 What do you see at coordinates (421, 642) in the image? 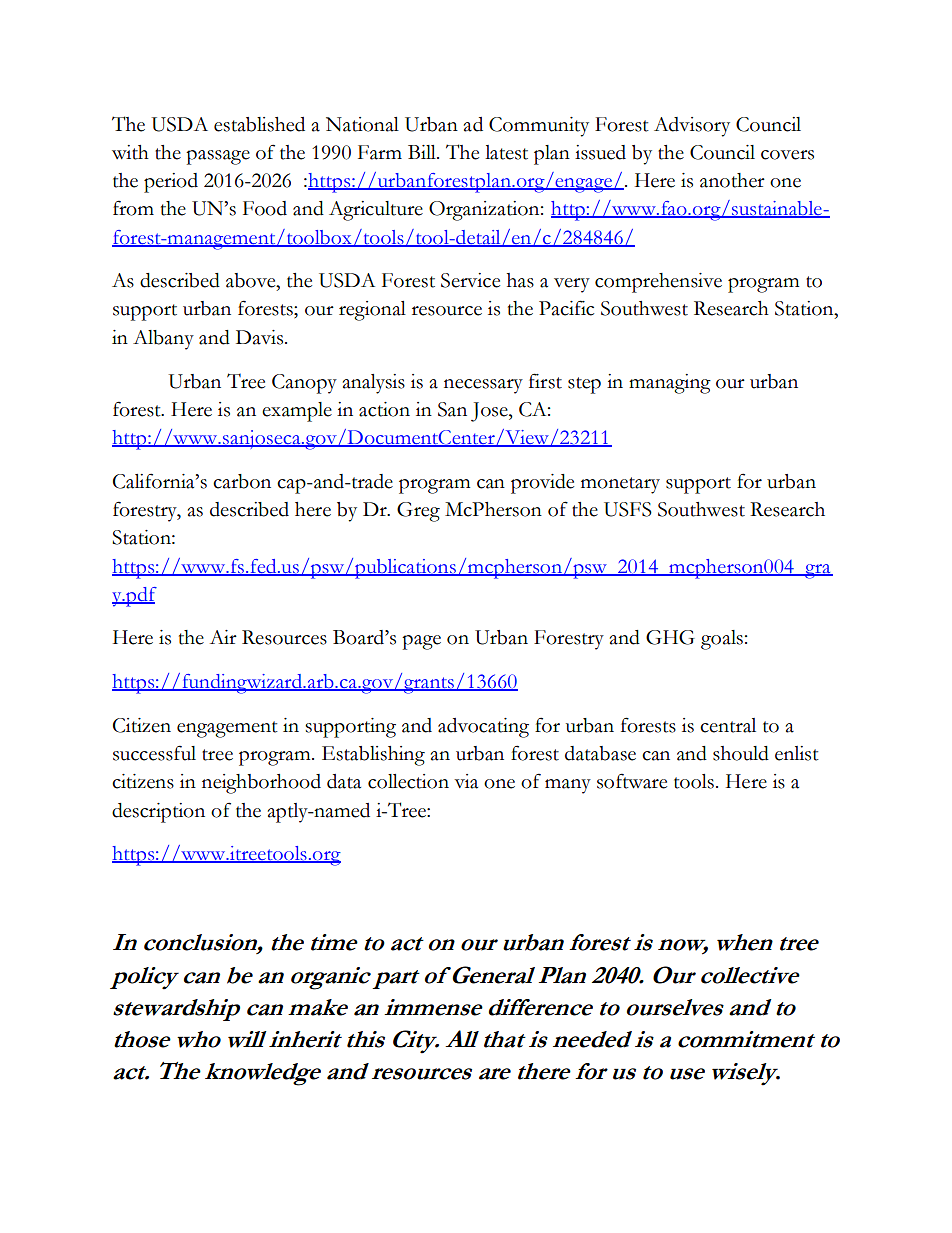
I see `page` at bounding box center [421, 642].
